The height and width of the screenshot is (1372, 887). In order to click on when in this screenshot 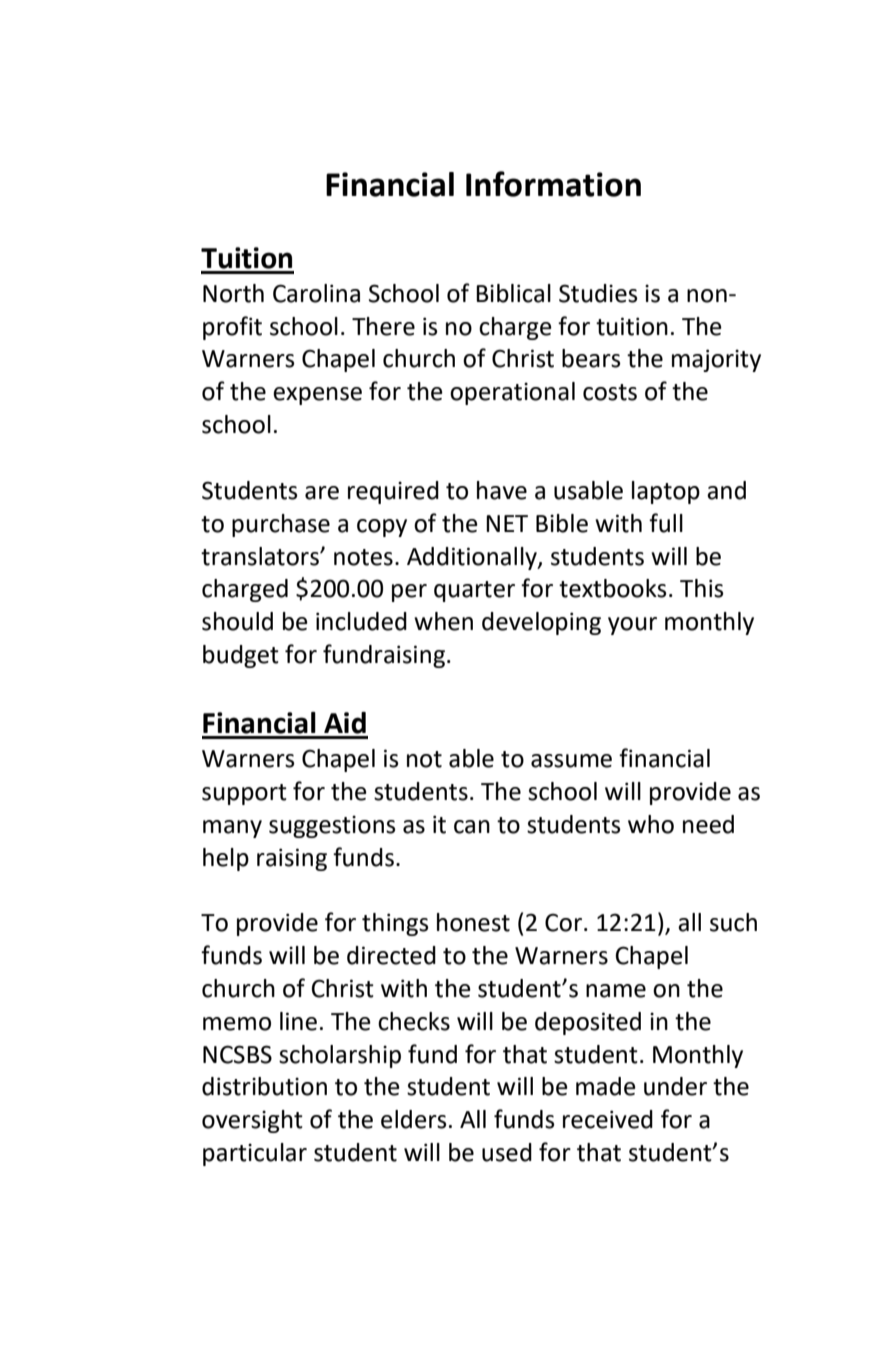, I will do `click(443, 621)`.
